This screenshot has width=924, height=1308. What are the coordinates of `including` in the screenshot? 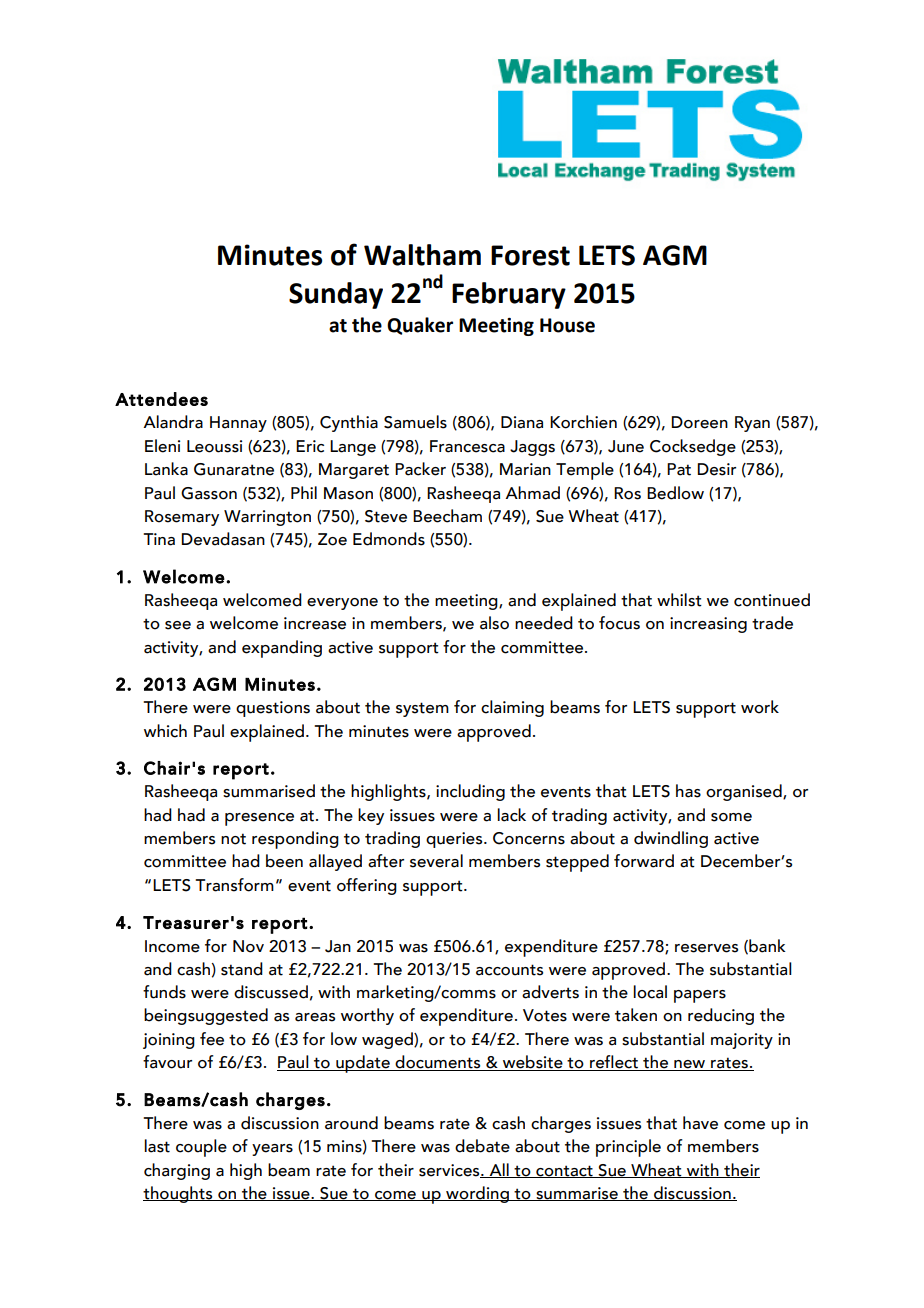 It's located at (470, 792).
